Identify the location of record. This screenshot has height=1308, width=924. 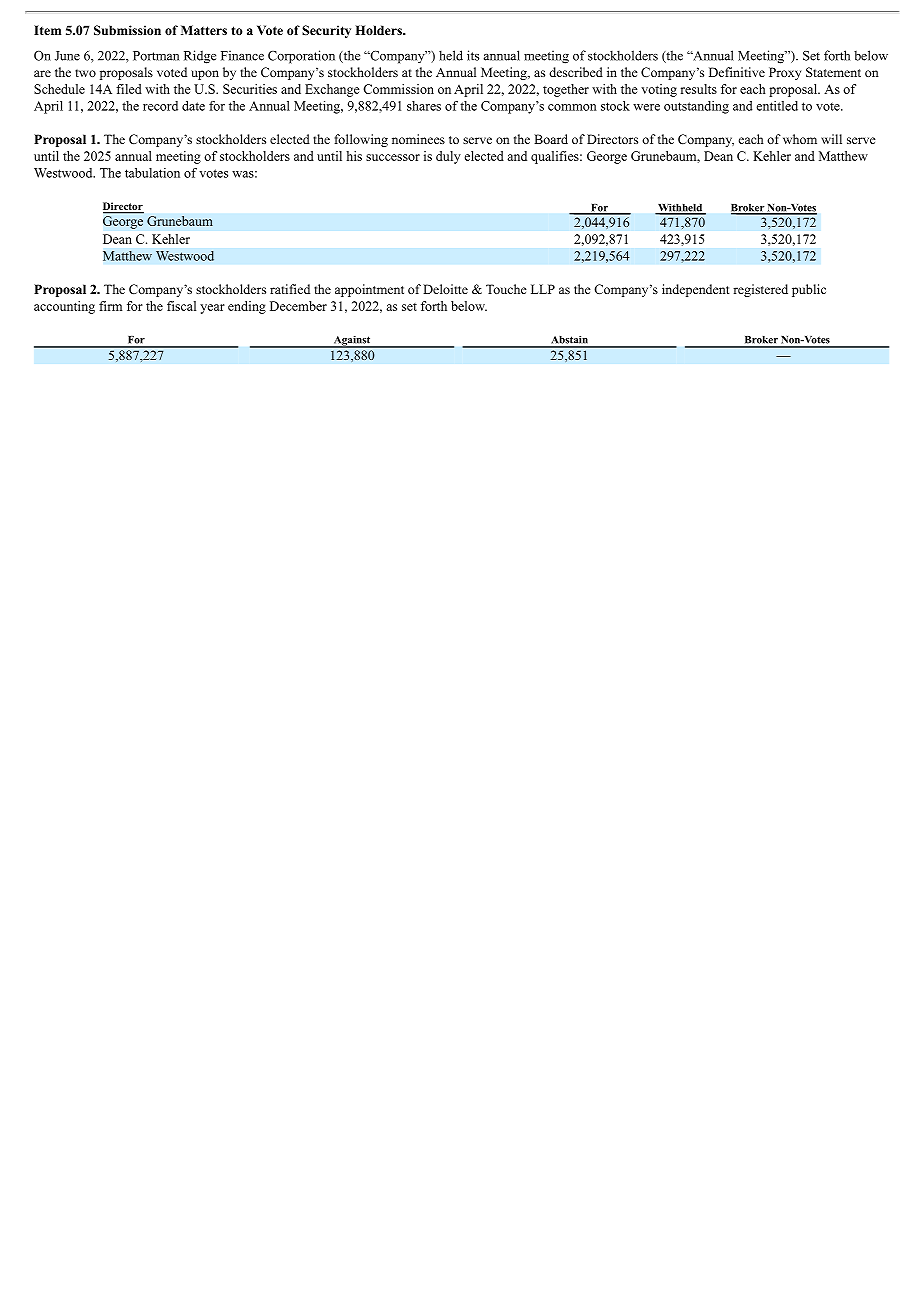
(160, 106).
